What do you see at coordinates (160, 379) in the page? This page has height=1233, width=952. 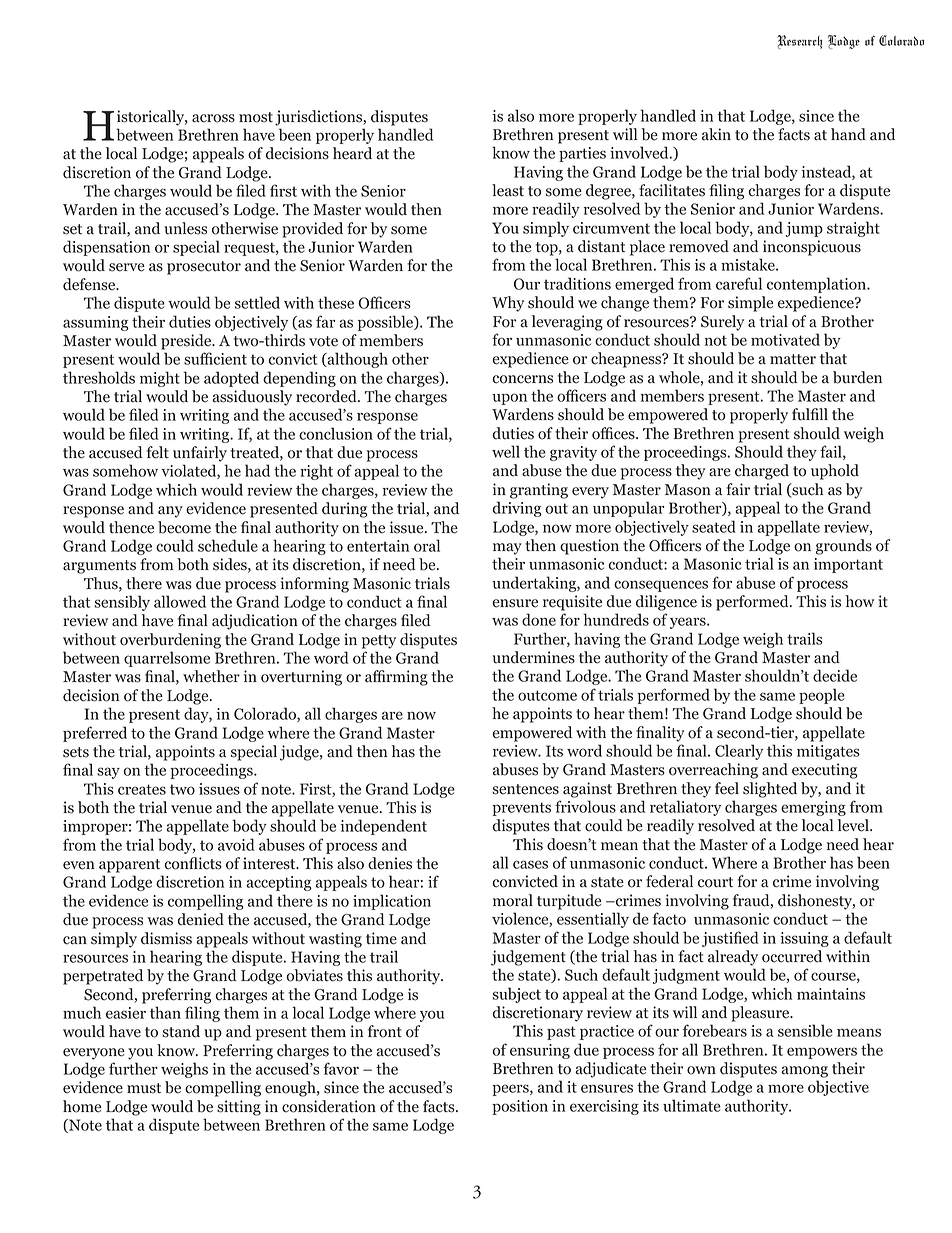 I see `might` at bounding box center [160, 379].
